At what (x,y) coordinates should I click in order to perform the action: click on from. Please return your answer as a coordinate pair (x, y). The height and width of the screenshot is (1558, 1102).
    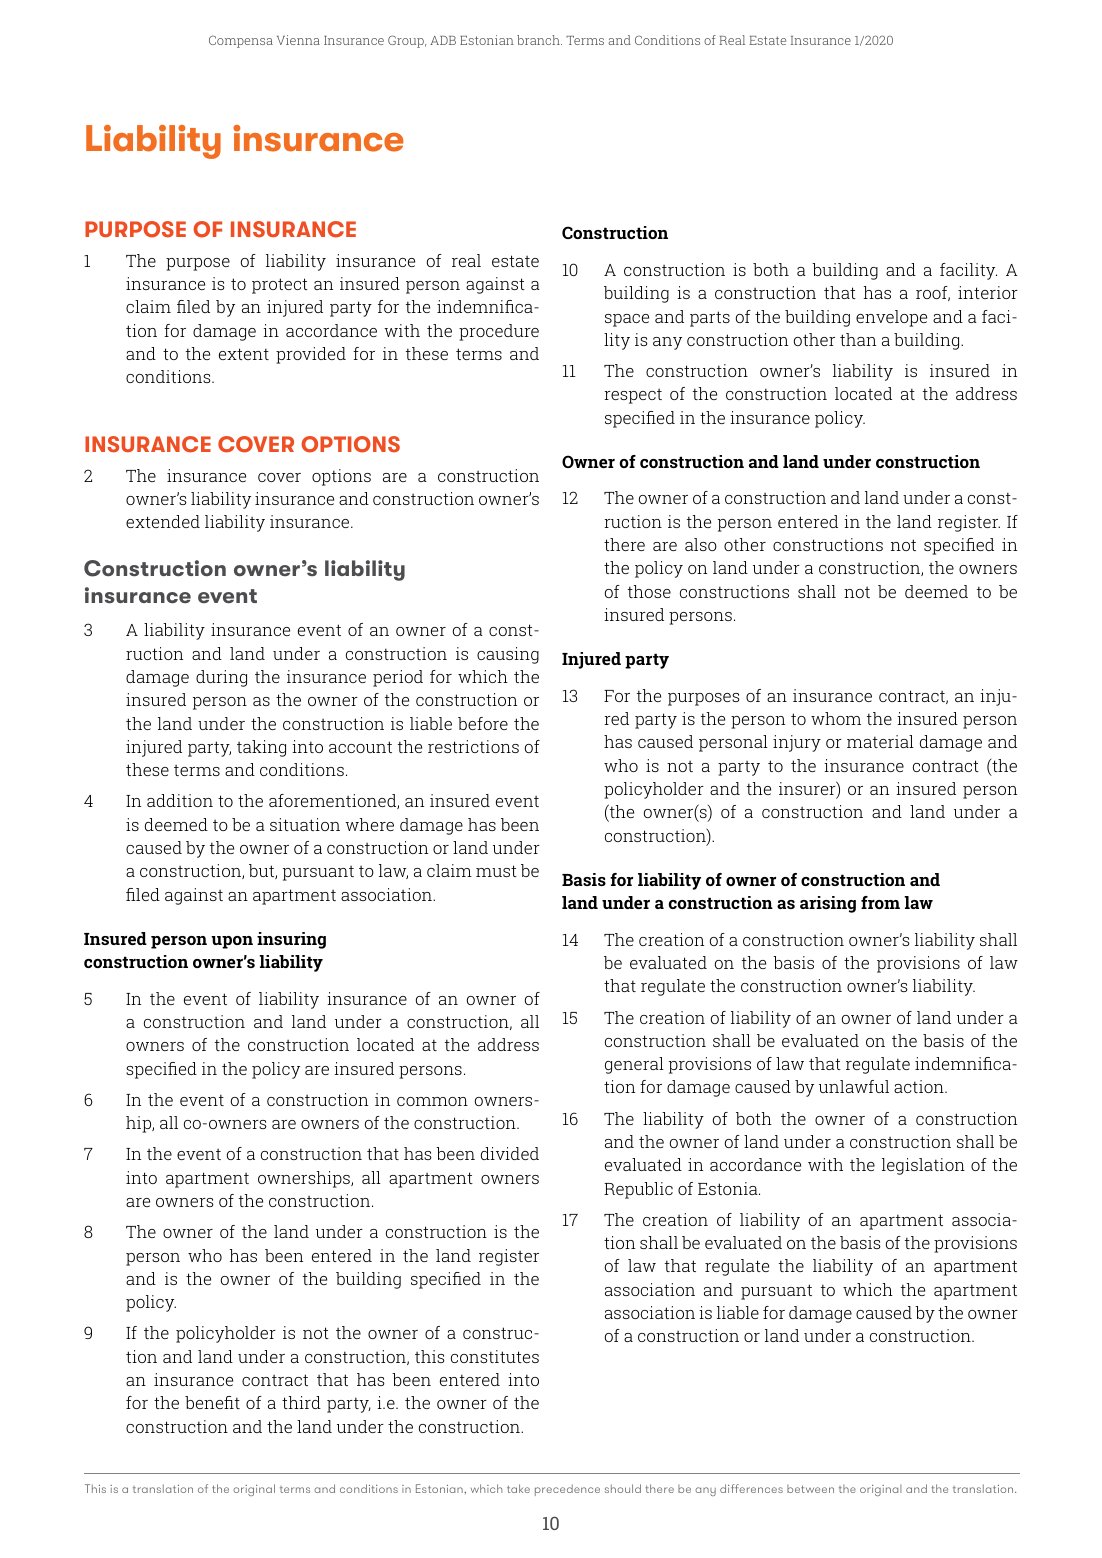
    Looking at the image, I should click on (880, 902).
